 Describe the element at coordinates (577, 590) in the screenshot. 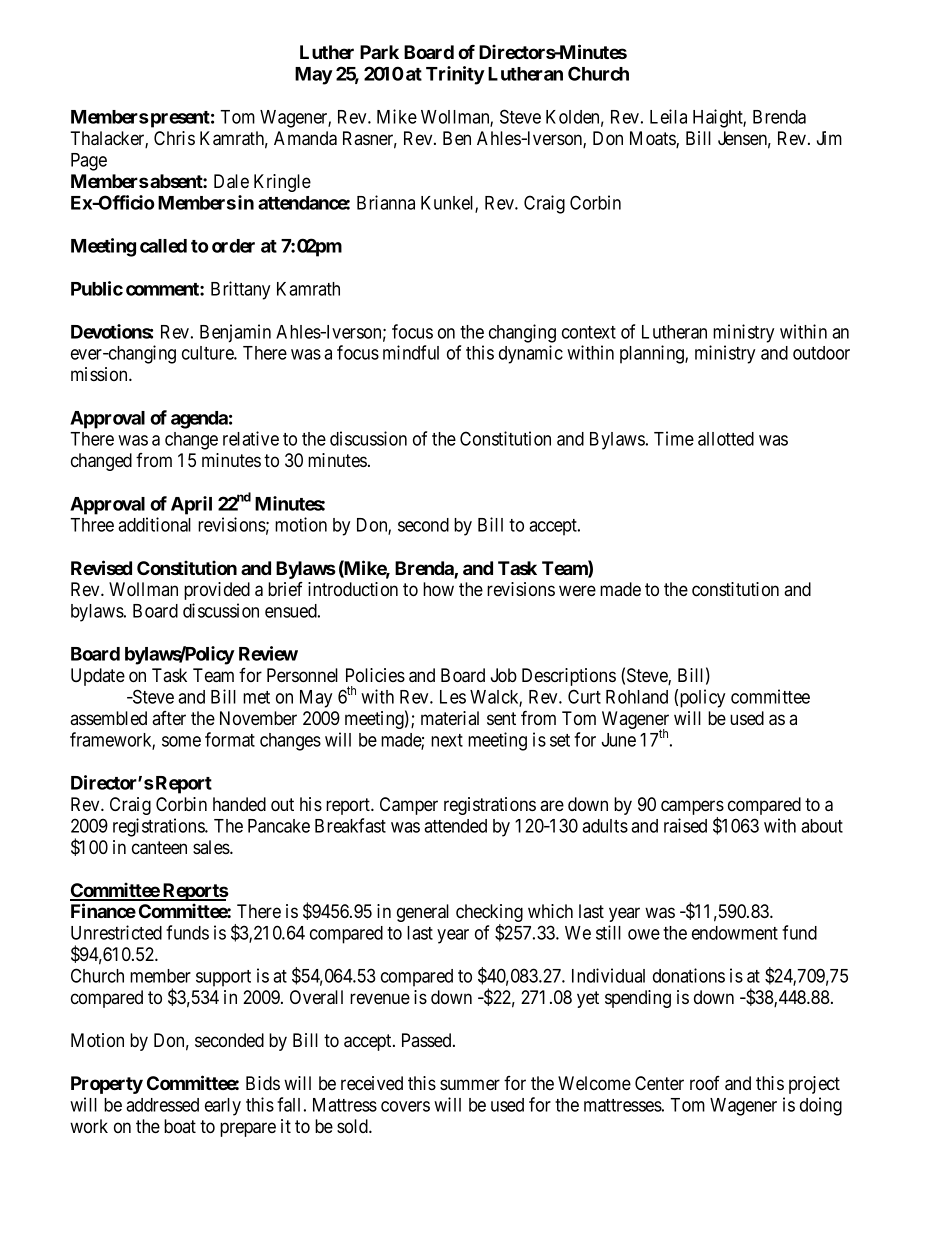

I see `were` at that location.
